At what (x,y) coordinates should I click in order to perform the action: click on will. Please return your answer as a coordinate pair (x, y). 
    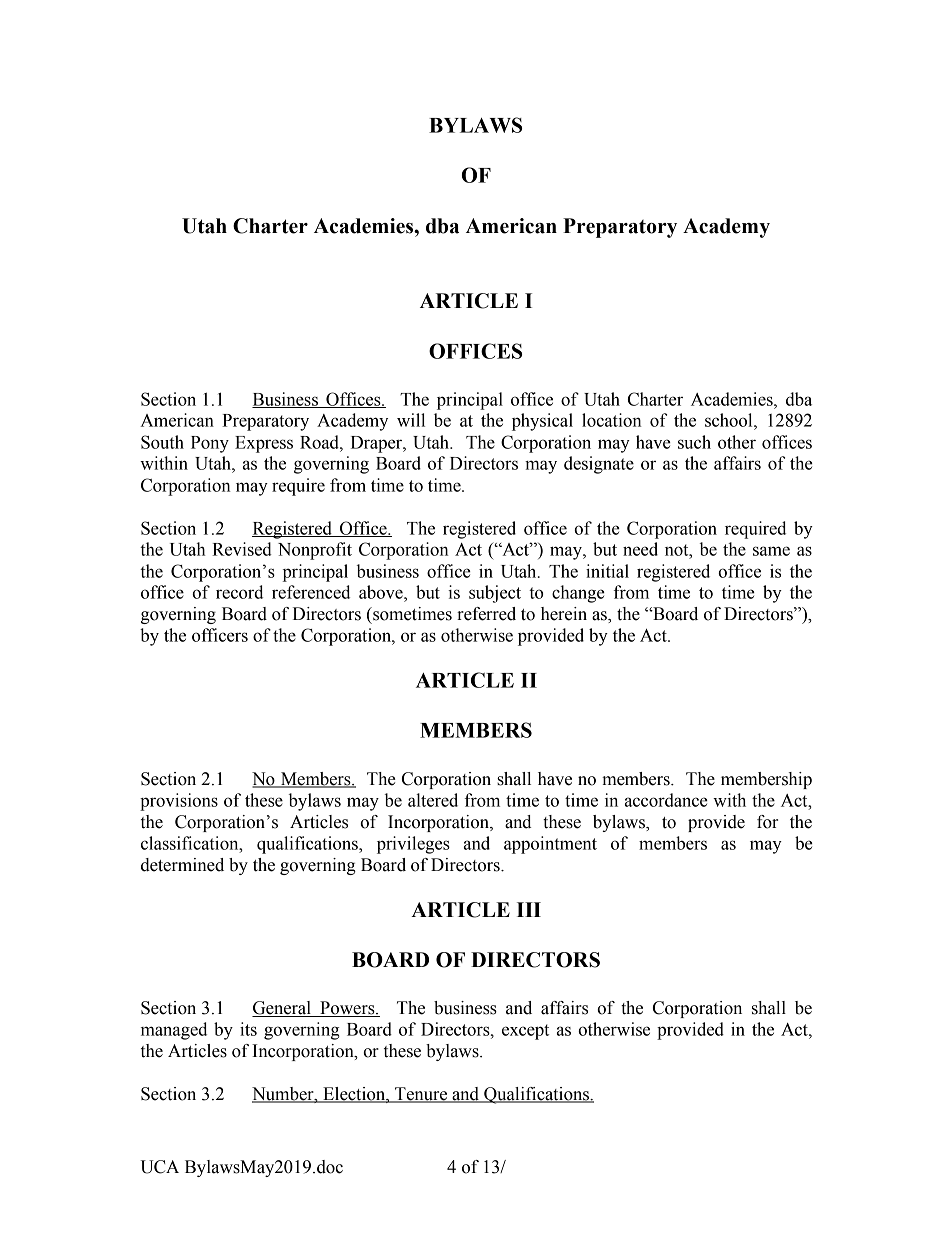
    Looking at the image, I should click on (411, 420).
